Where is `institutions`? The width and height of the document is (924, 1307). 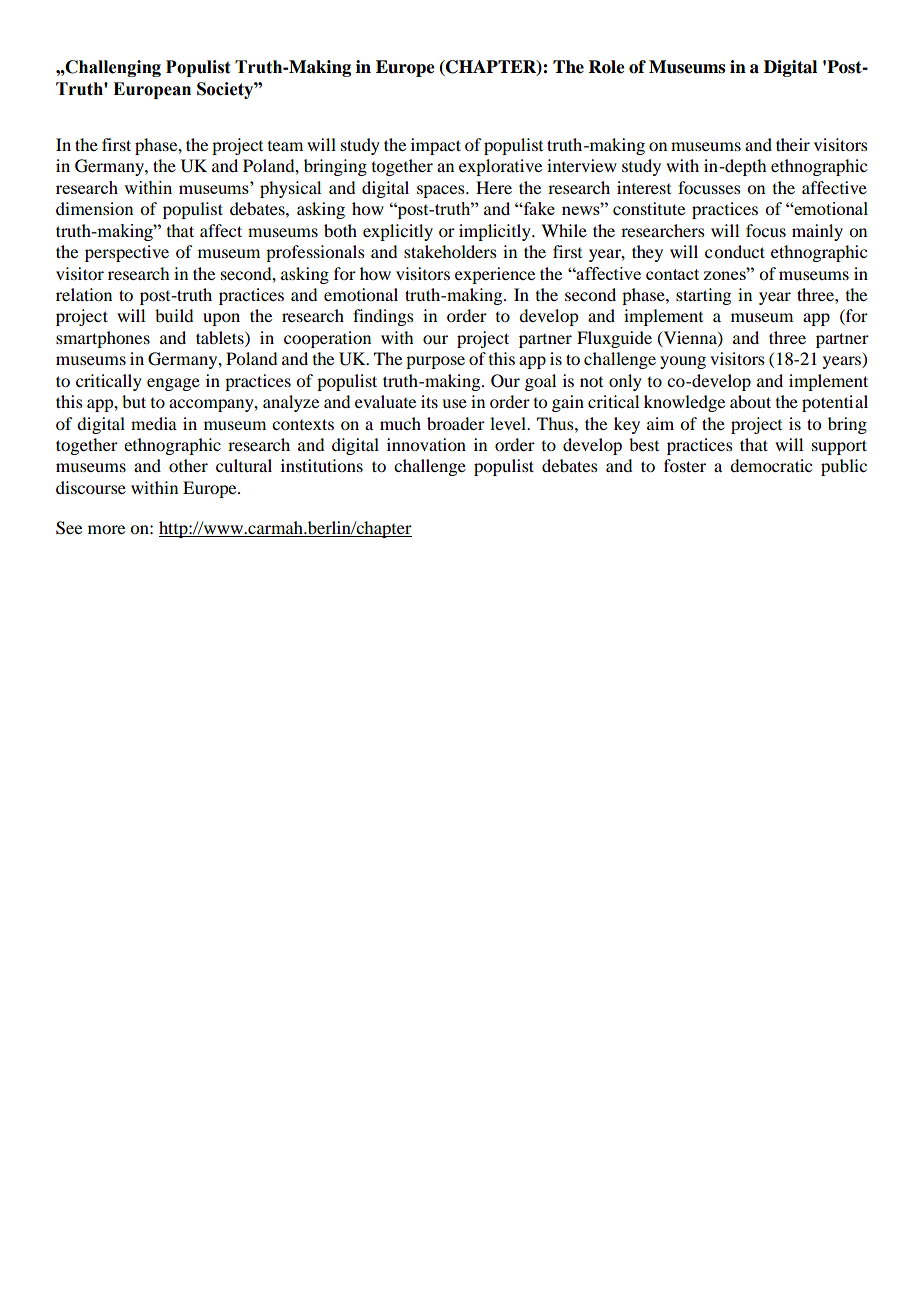
institutions is located at coordinates (322, 465).
